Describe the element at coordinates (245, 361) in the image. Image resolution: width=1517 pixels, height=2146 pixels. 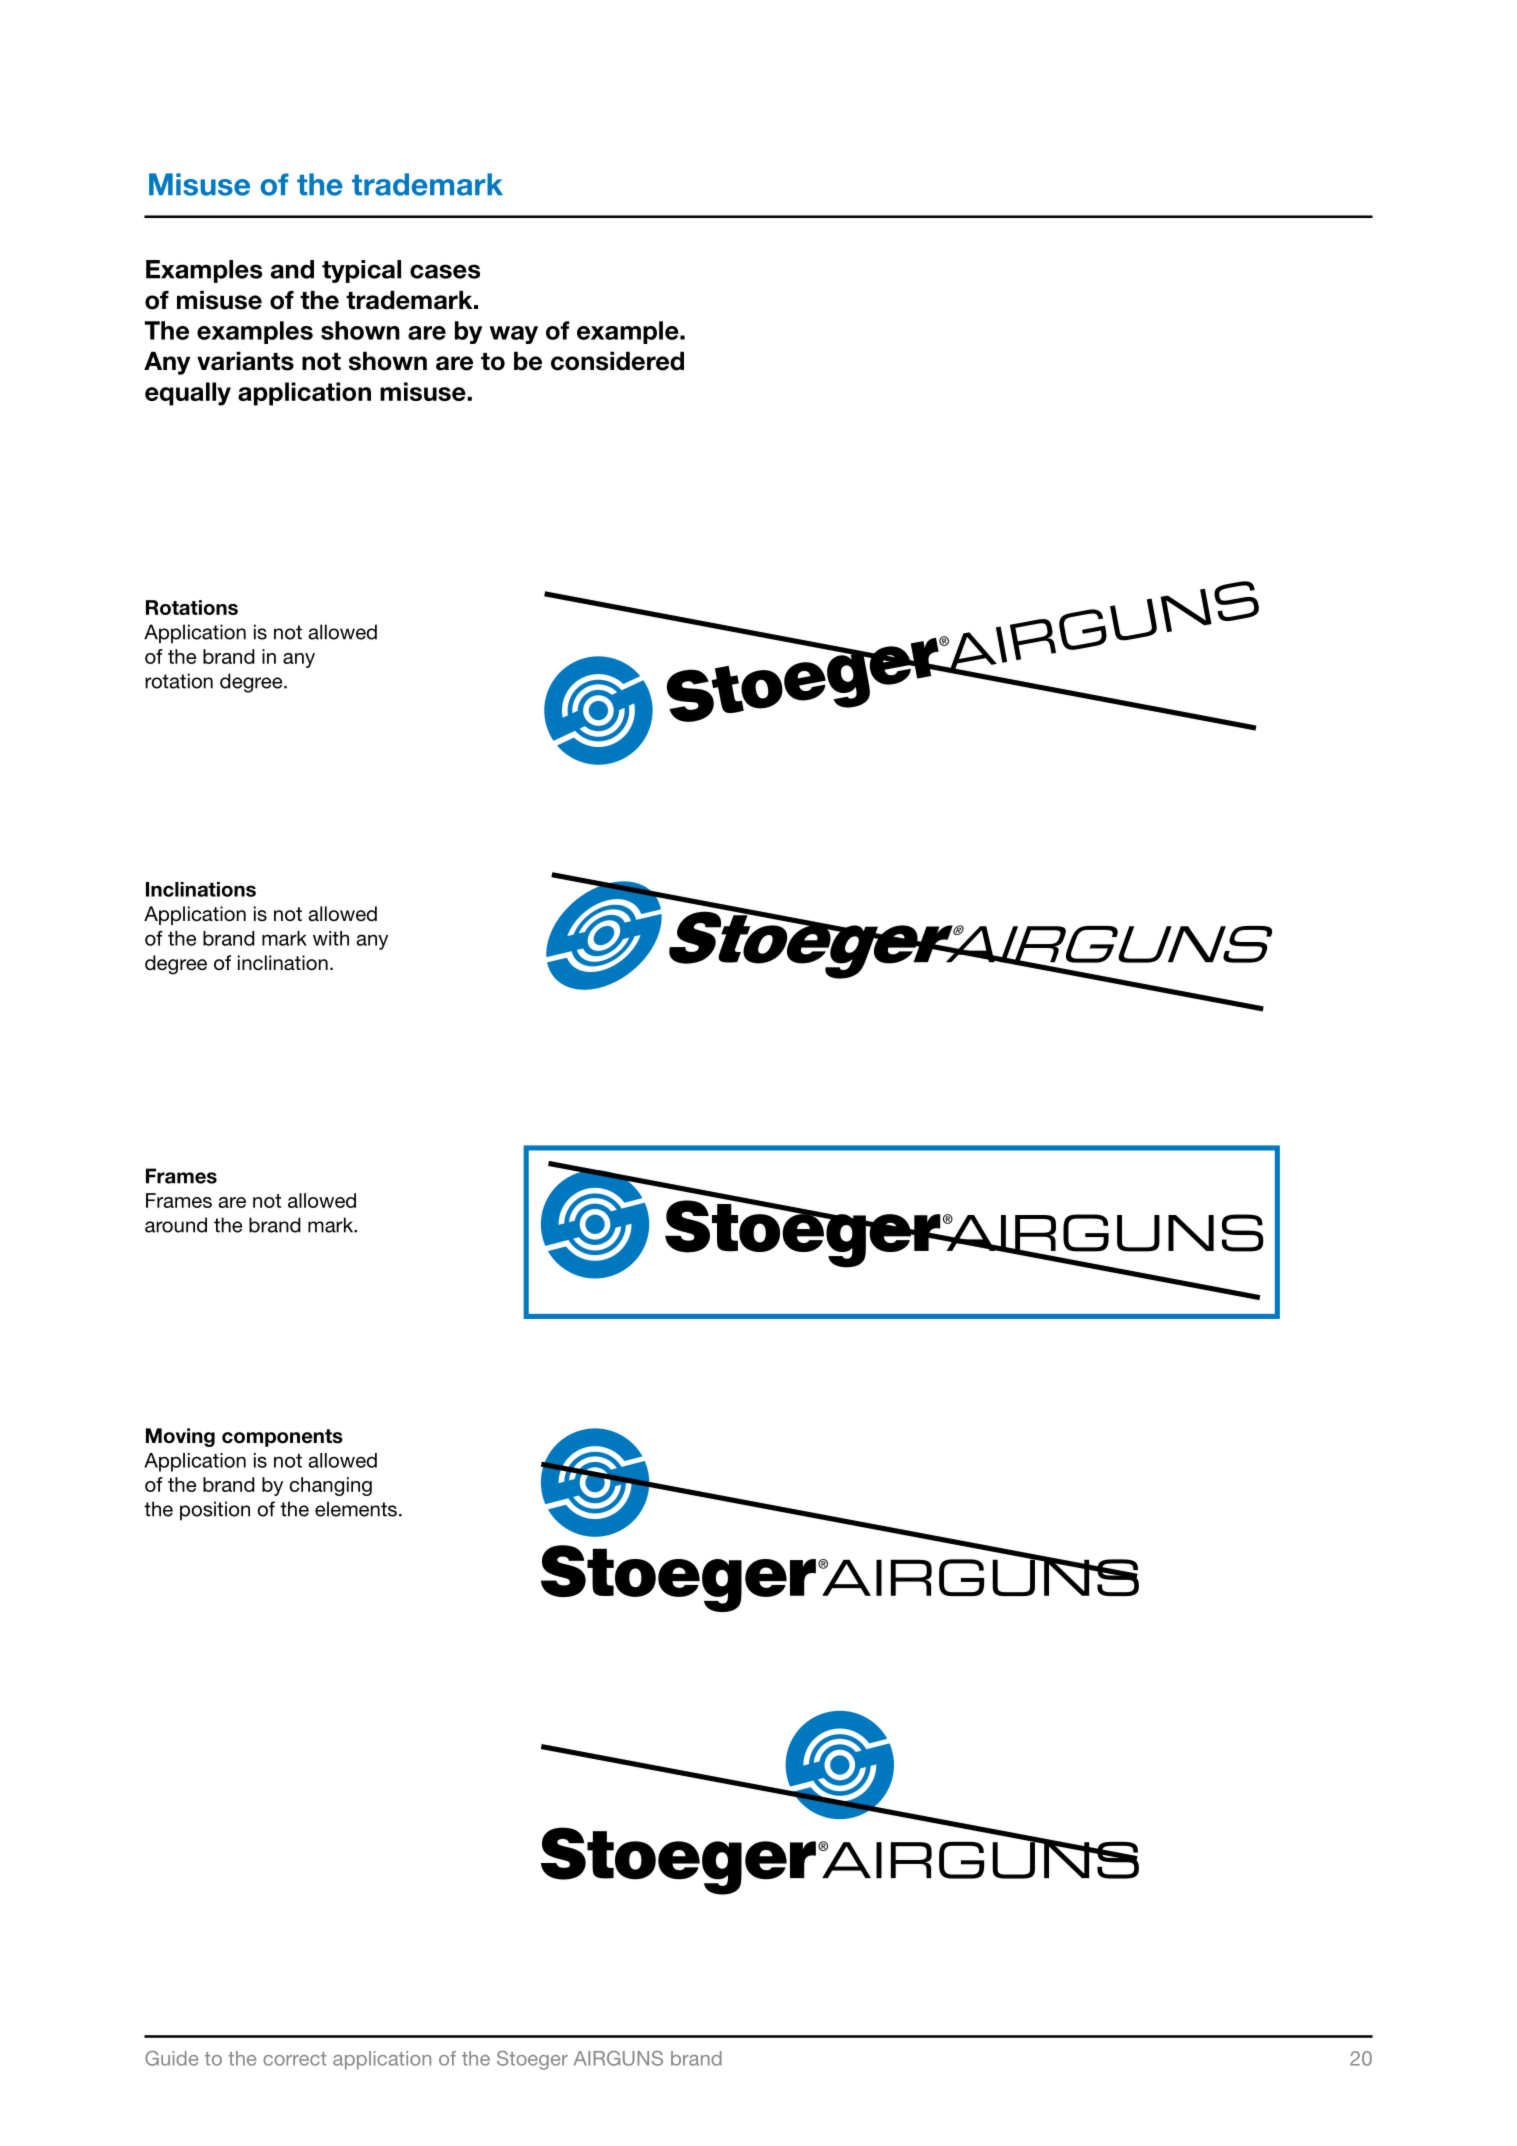
I see `variants` at that location.
